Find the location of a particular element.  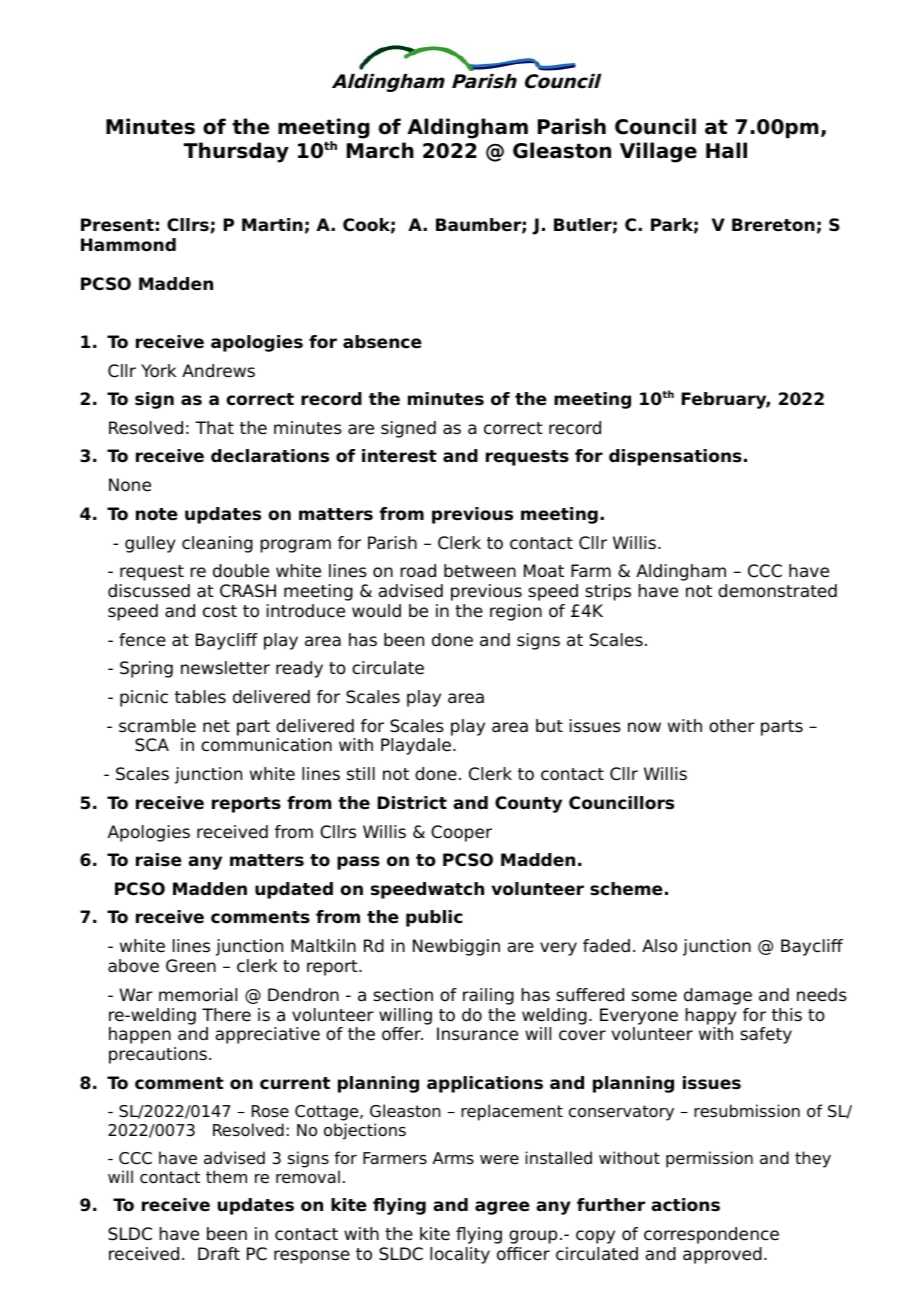

interest is located at coordinates (399, 456).
